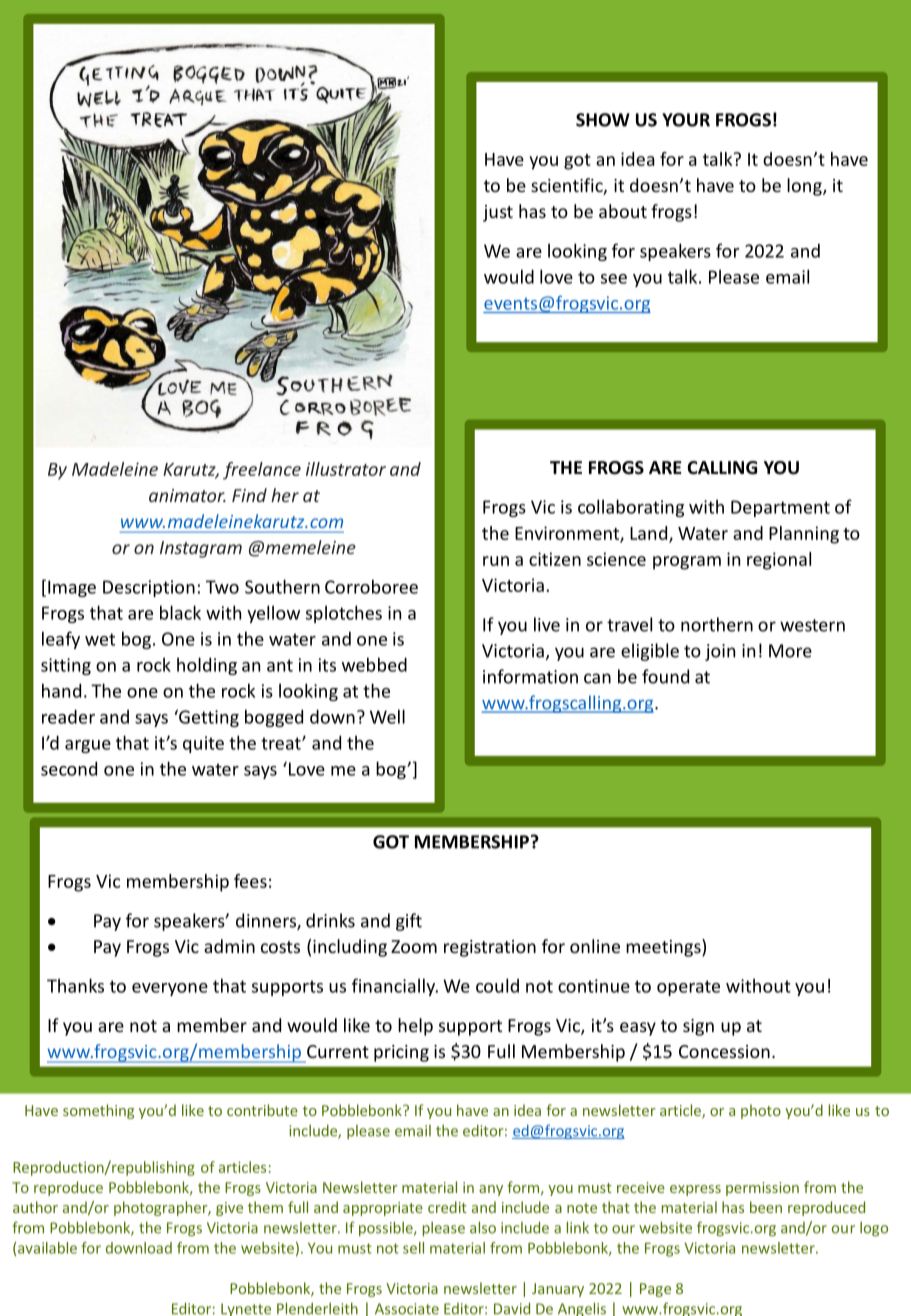 The image size is (911, 1316). Describe the element at coordinates (805, 187) in the screenshot. I see `long` at that location.
